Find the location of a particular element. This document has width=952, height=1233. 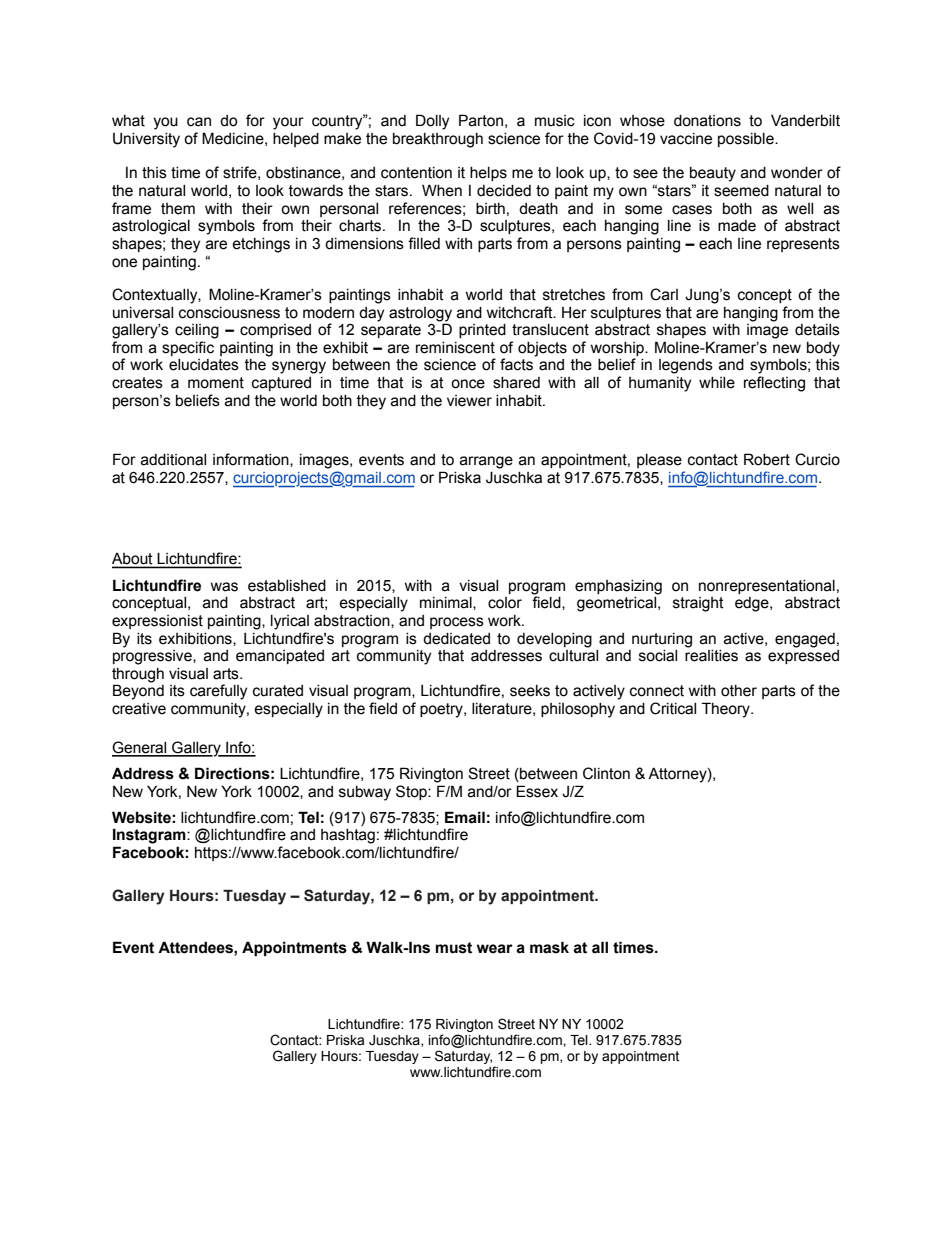

was is located at coordinates (224, 587).
